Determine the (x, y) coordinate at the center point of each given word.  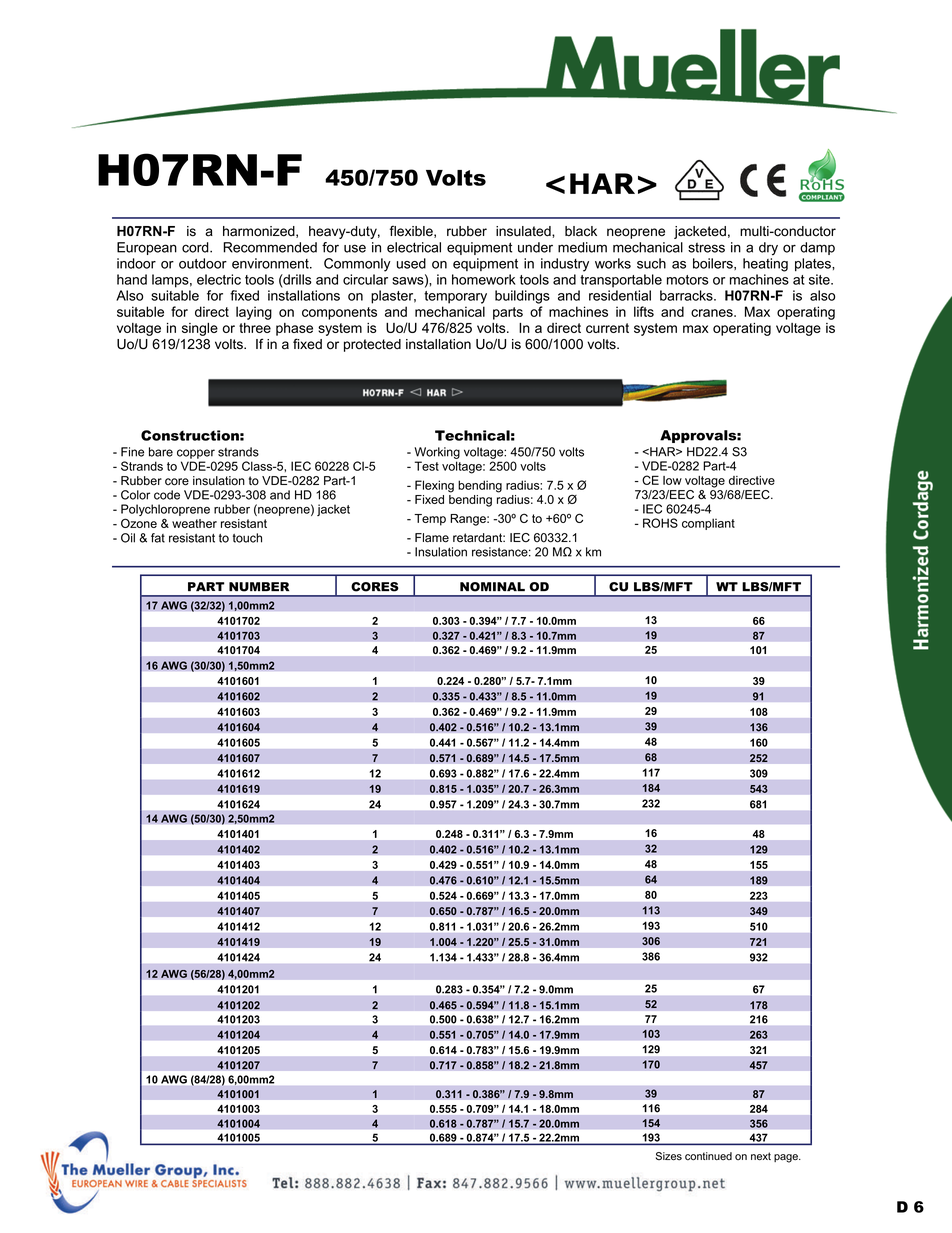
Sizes (669, 1156)
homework (484, 279)
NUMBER (259, 587)
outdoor (203, 263)
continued (708, 1156)
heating (765, 265)
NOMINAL (492, 587)
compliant (708, 524)
